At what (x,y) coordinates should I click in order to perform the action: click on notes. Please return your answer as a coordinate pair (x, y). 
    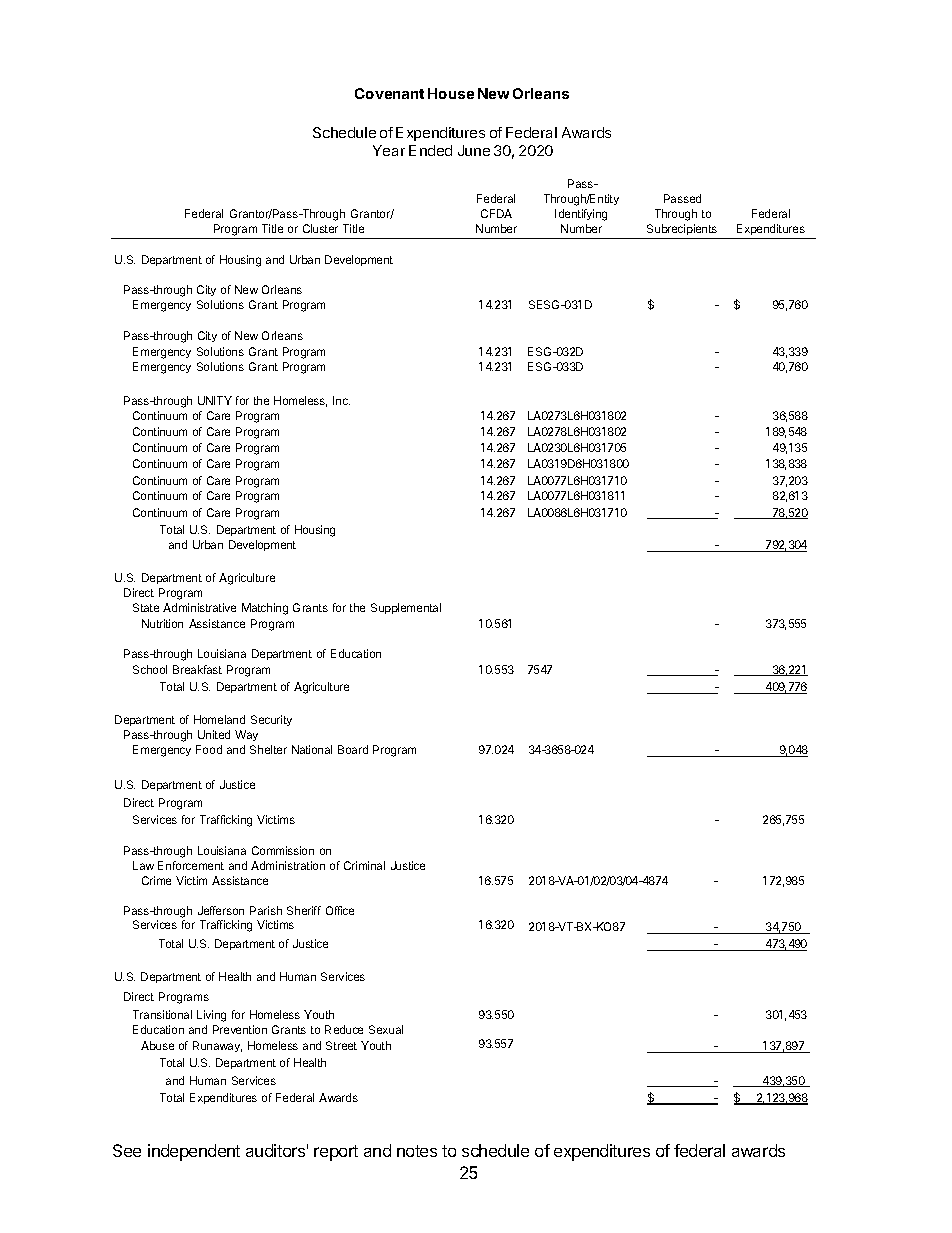
    Looking at the image, I should click on (417, 1151).
